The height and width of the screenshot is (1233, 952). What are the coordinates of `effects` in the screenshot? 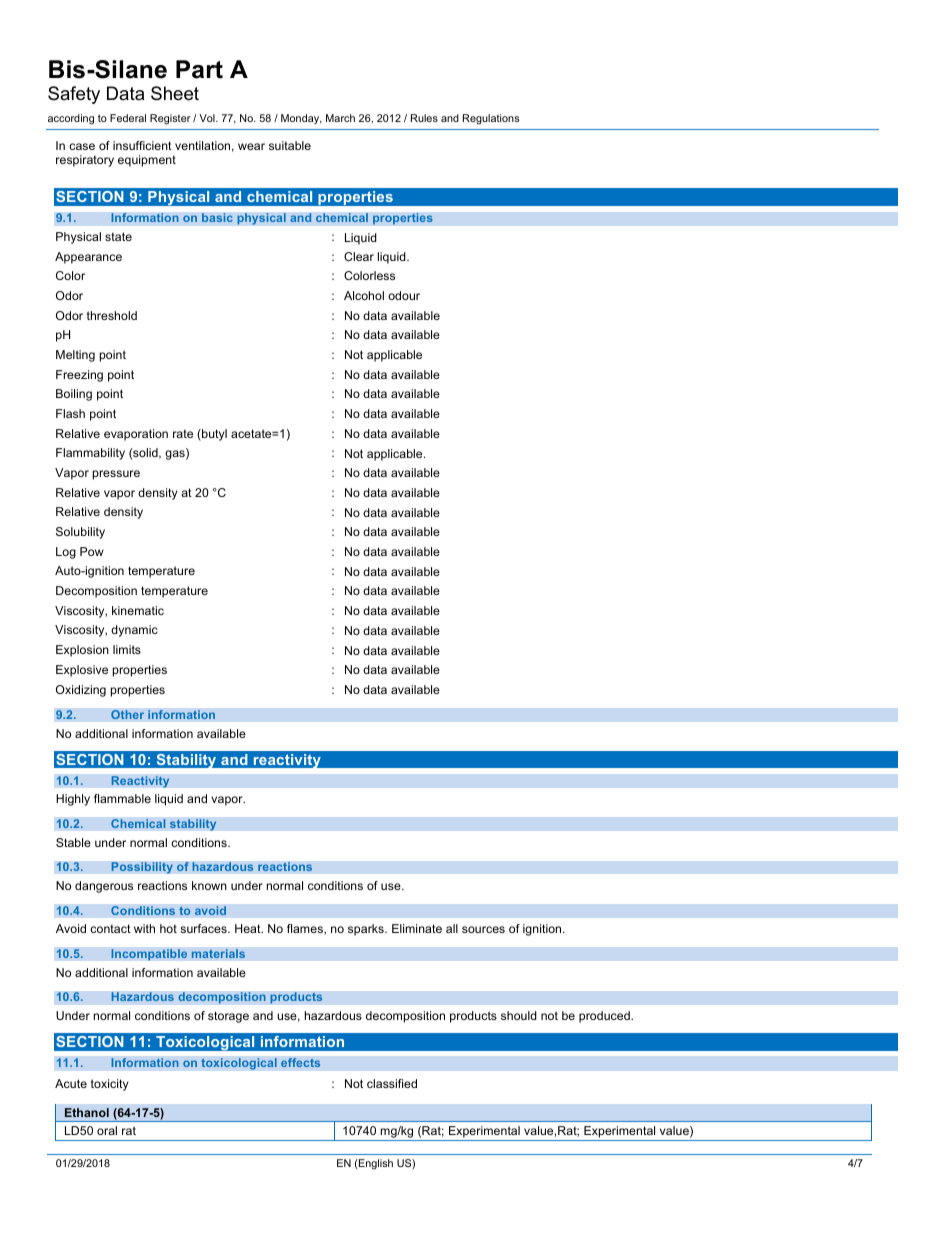 It's located at (301, 1063).
